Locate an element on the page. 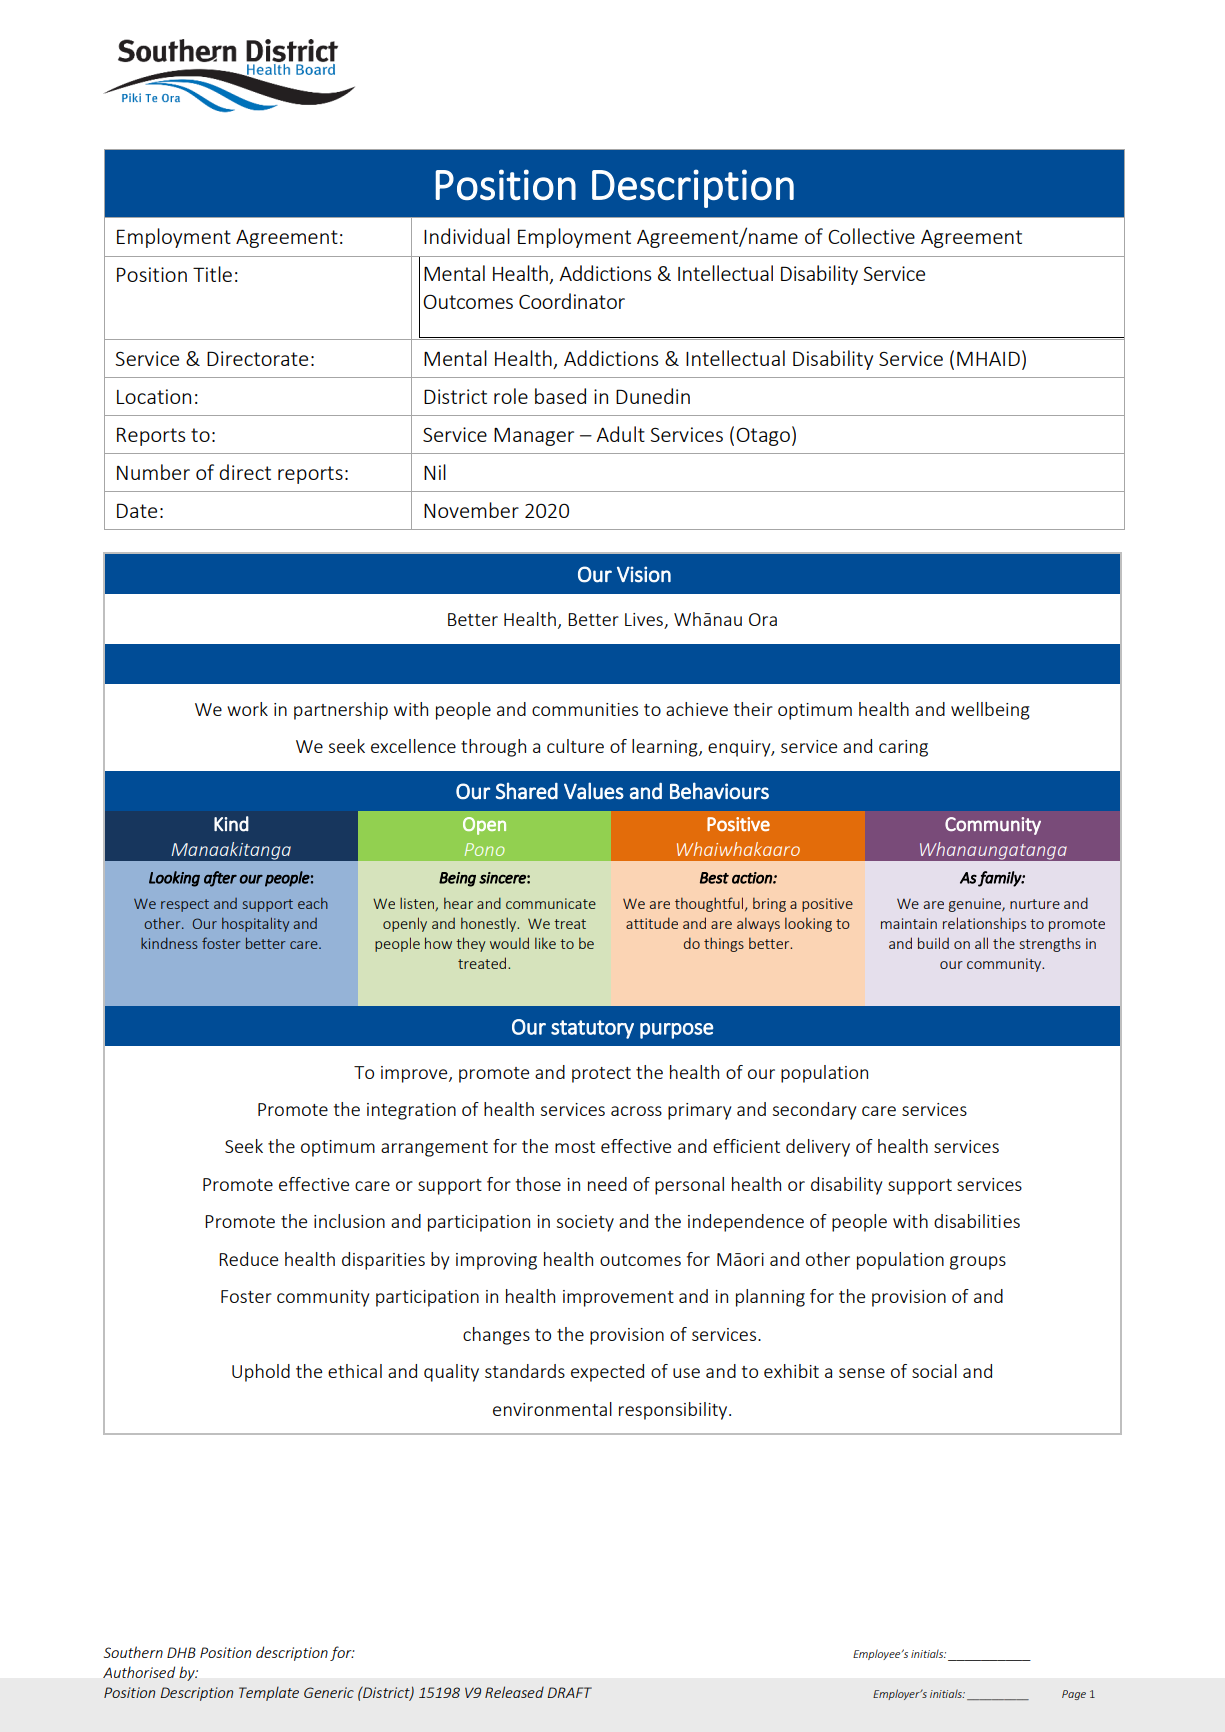 Image resolution: width=1225 pixels, height=1732 pixels. caring is located at coordinates (903, 748).
